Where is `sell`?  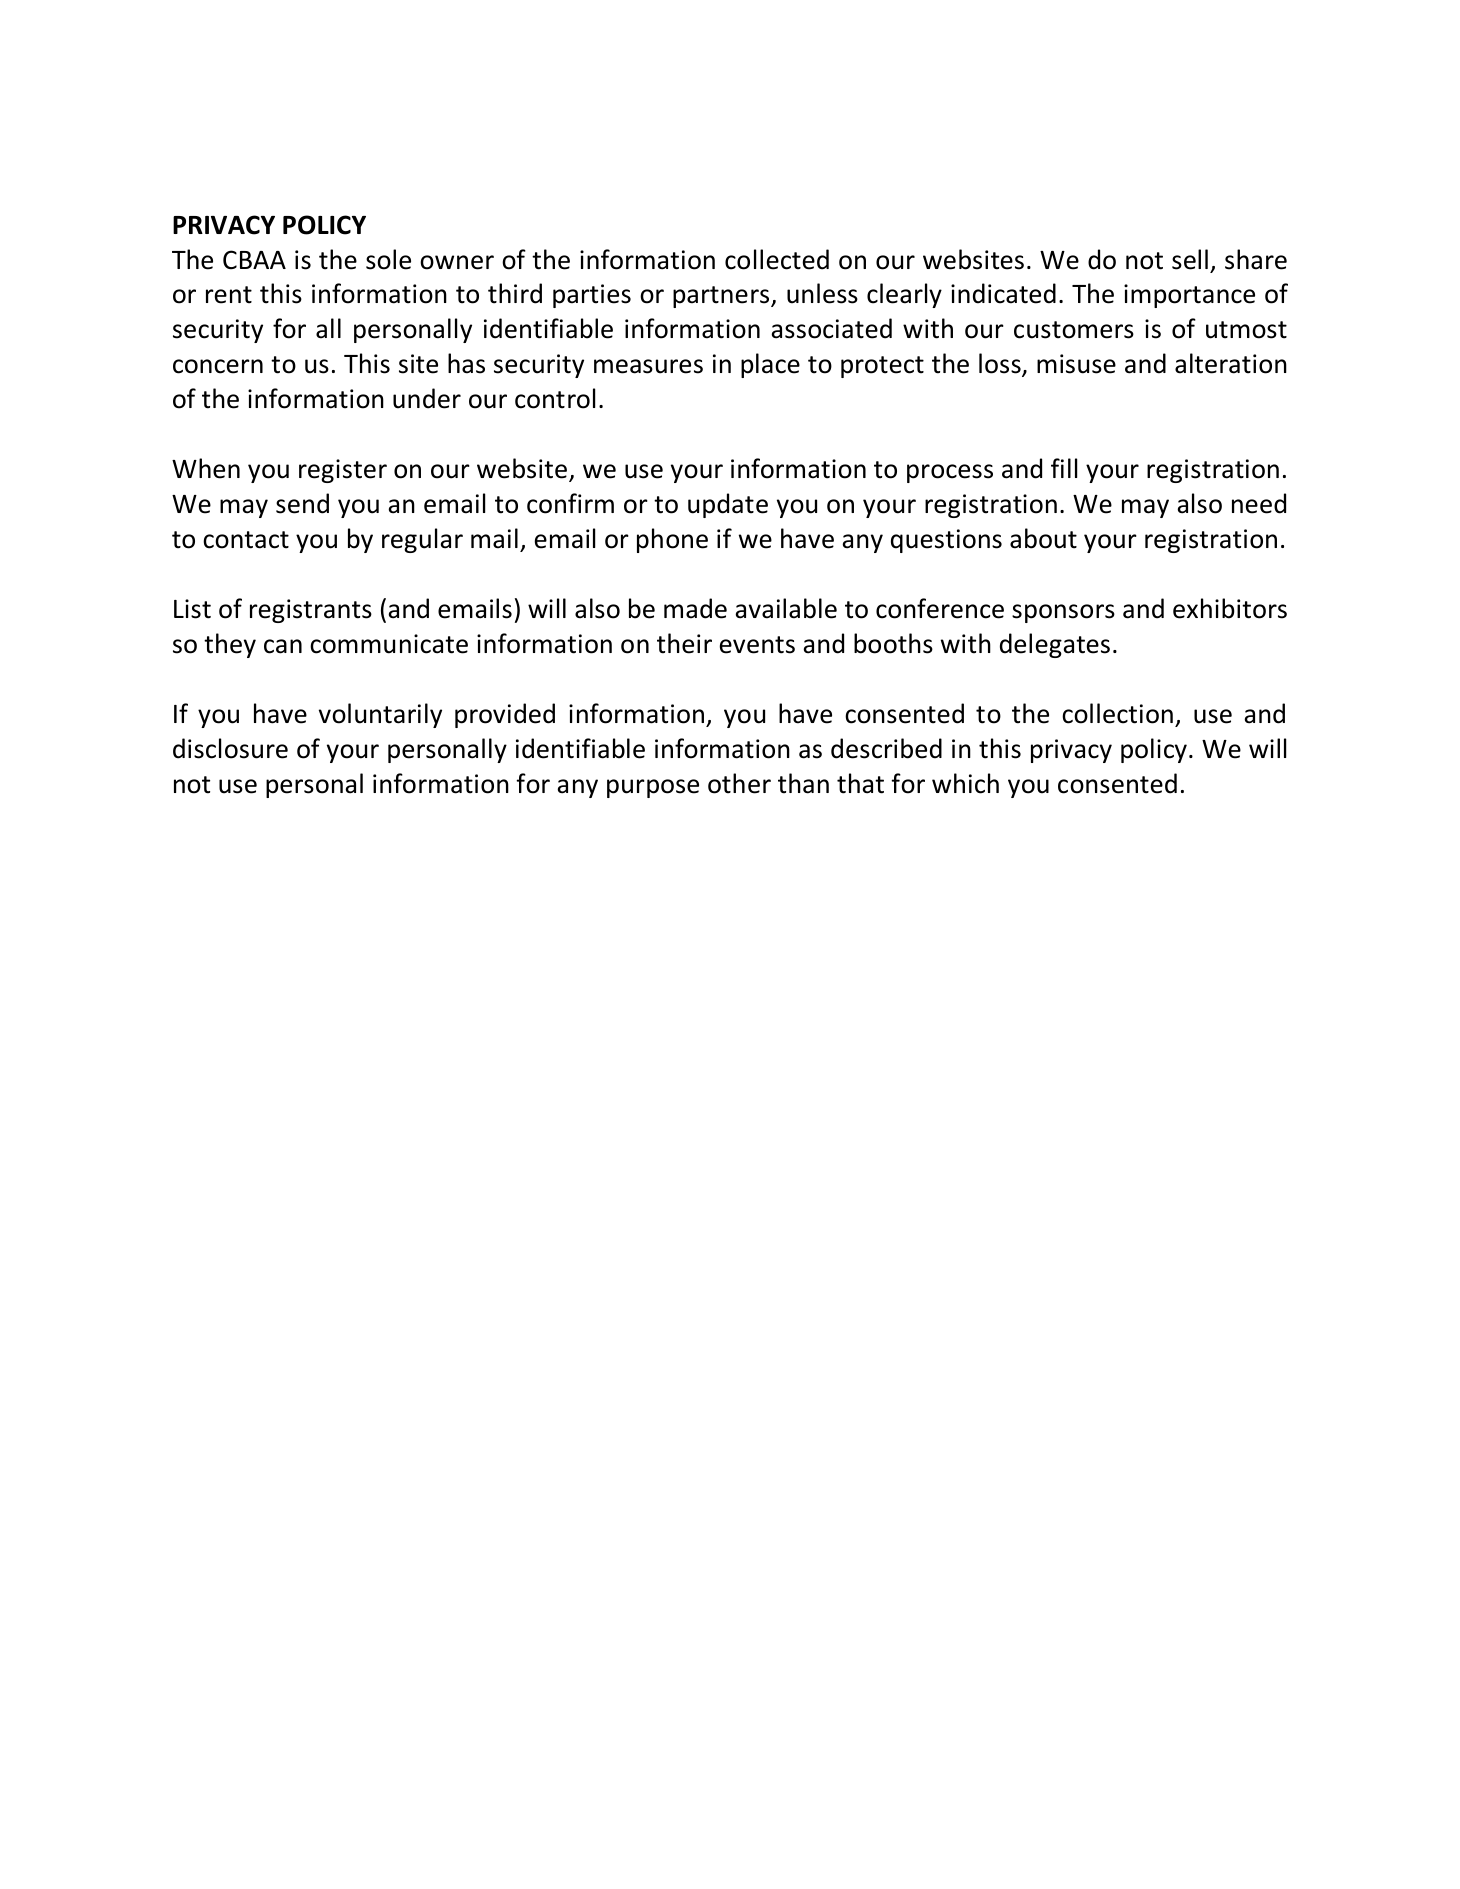 sell is located at coordinates (1190, 259).
